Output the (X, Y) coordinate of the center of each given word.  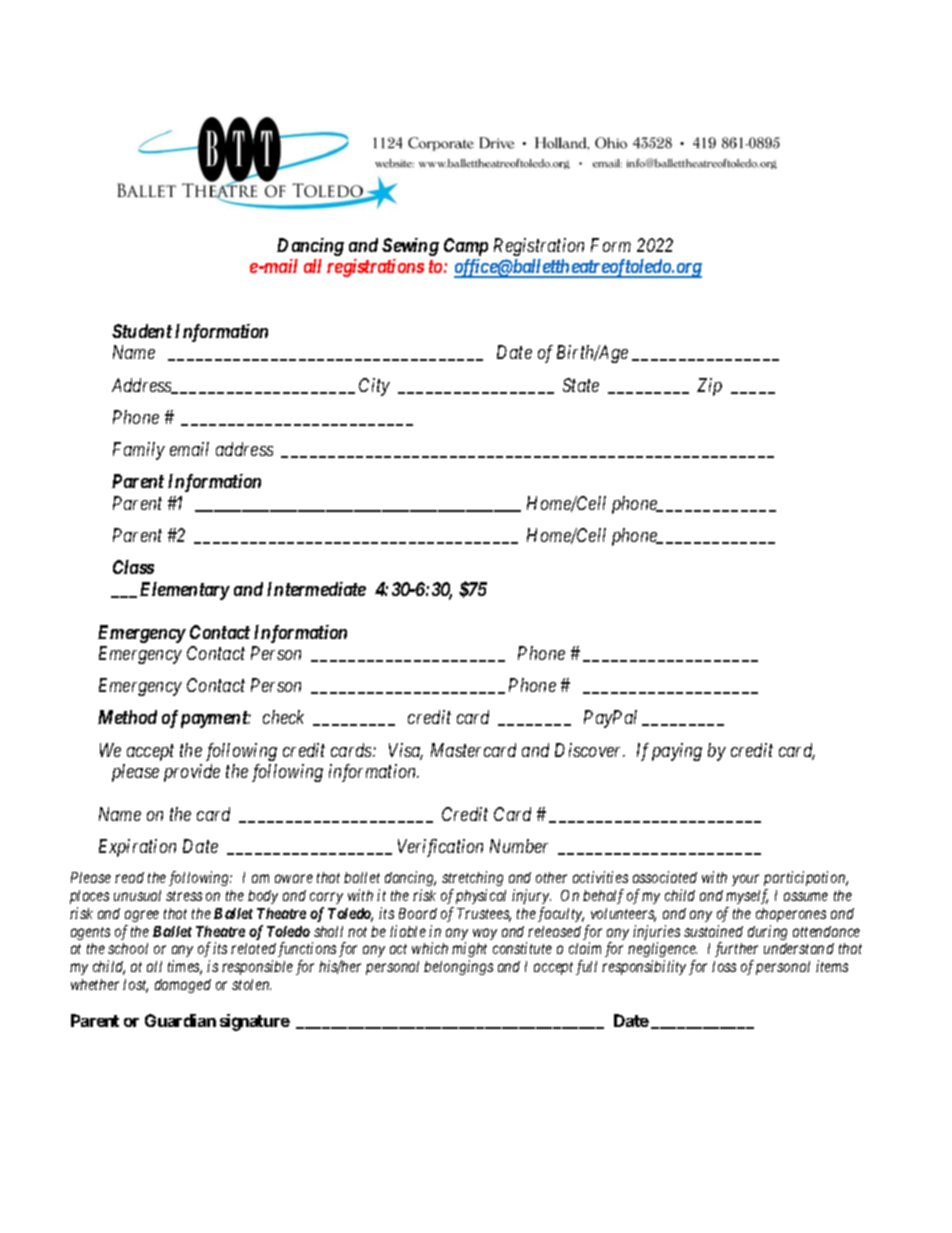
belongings (458, 967)
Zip (709, 387)
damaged (183, 986)
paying (677, 752)
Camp (466, 247)
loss (724, 966)
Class (133, 567)
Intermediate (316, 589)
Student (142, 331)
